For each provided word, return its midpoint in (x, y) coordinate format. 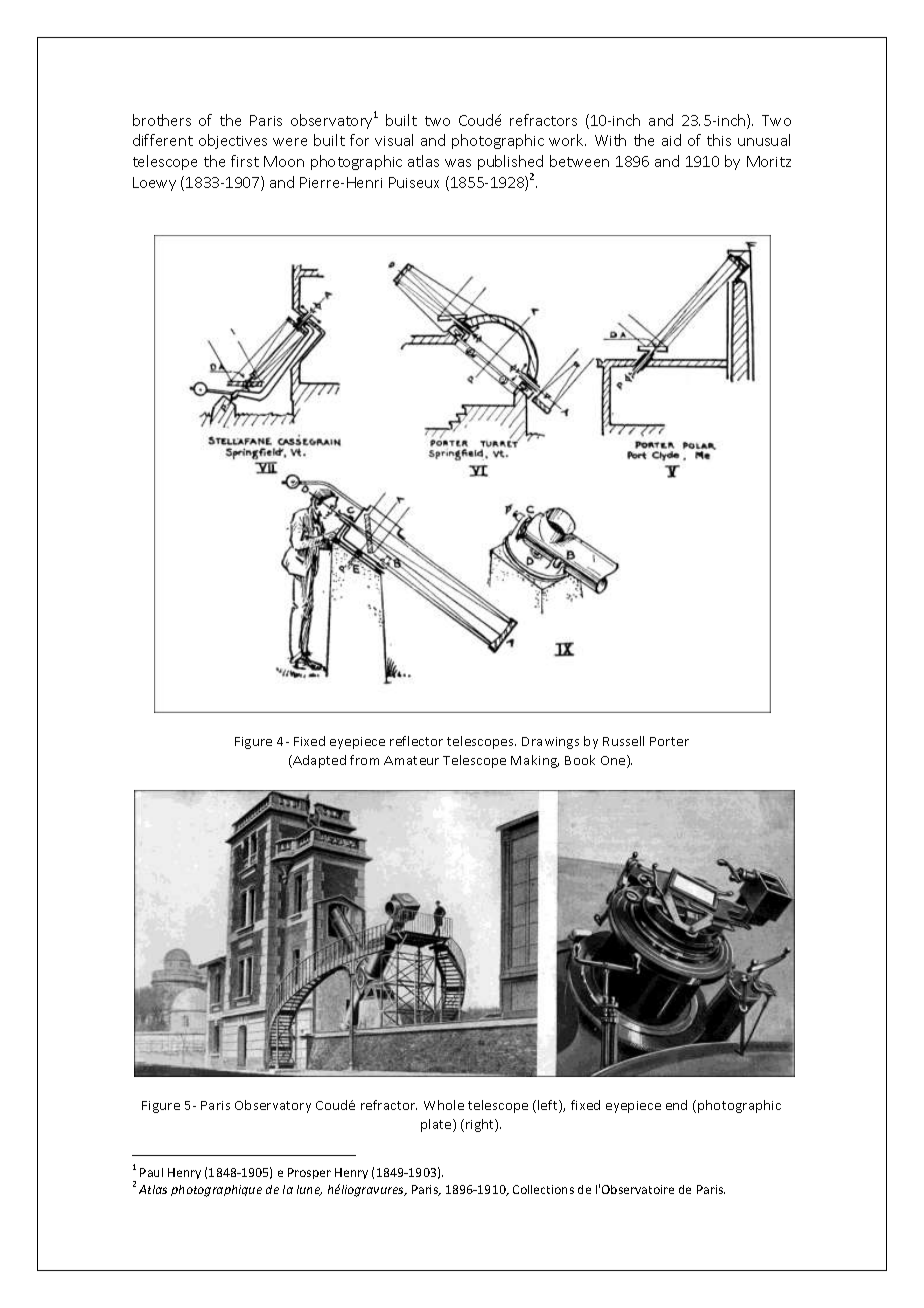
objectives (233, 141)
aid (671, 140)
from (364, 760)
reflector (416, 741)
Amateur (411, 760)
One (614, 761)
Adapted (318, 761)
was (458, 163)
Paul (151, 1172)
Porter (669, 741)
